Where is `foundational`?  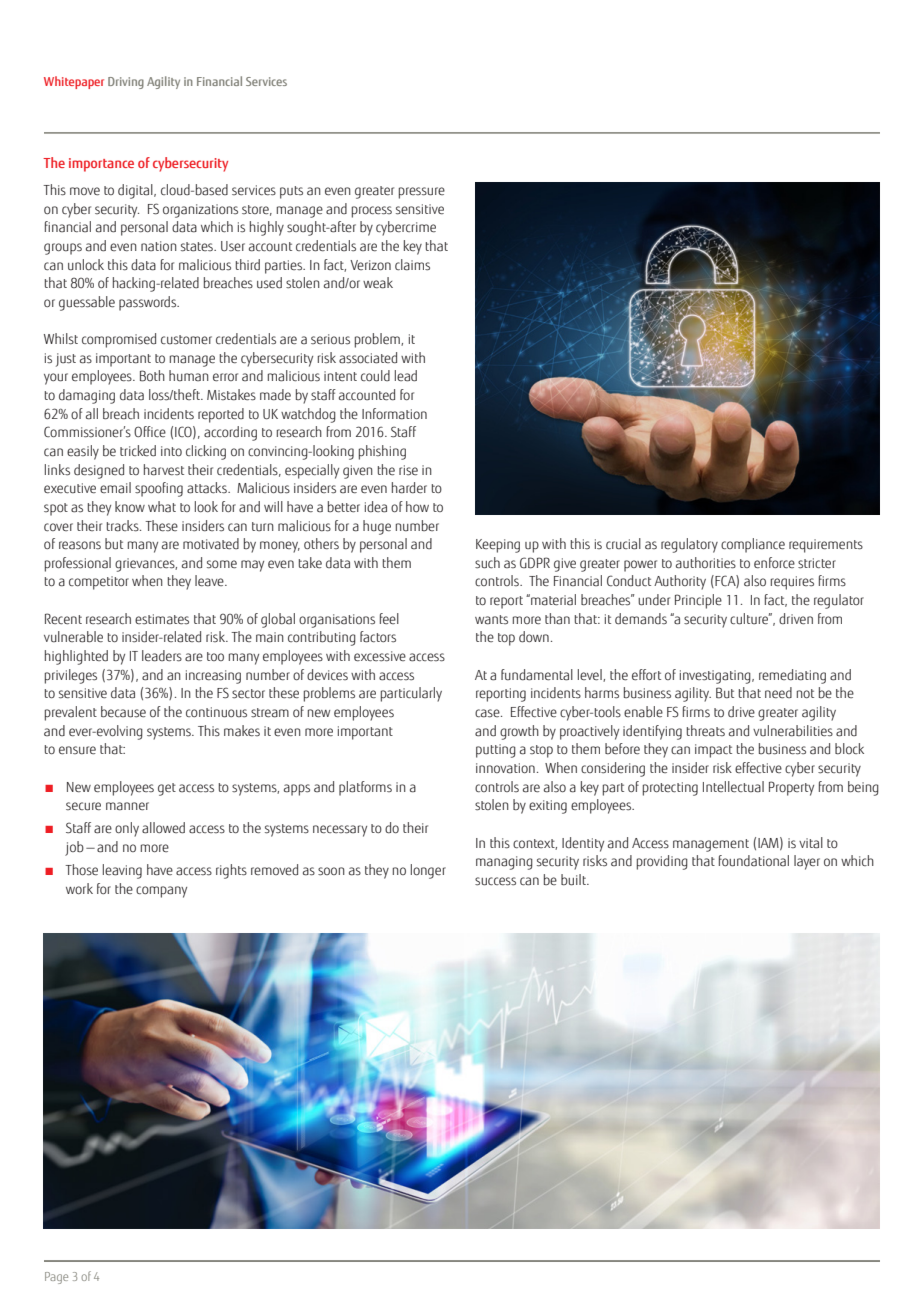
foundational is located at coordinates (754, 861).
